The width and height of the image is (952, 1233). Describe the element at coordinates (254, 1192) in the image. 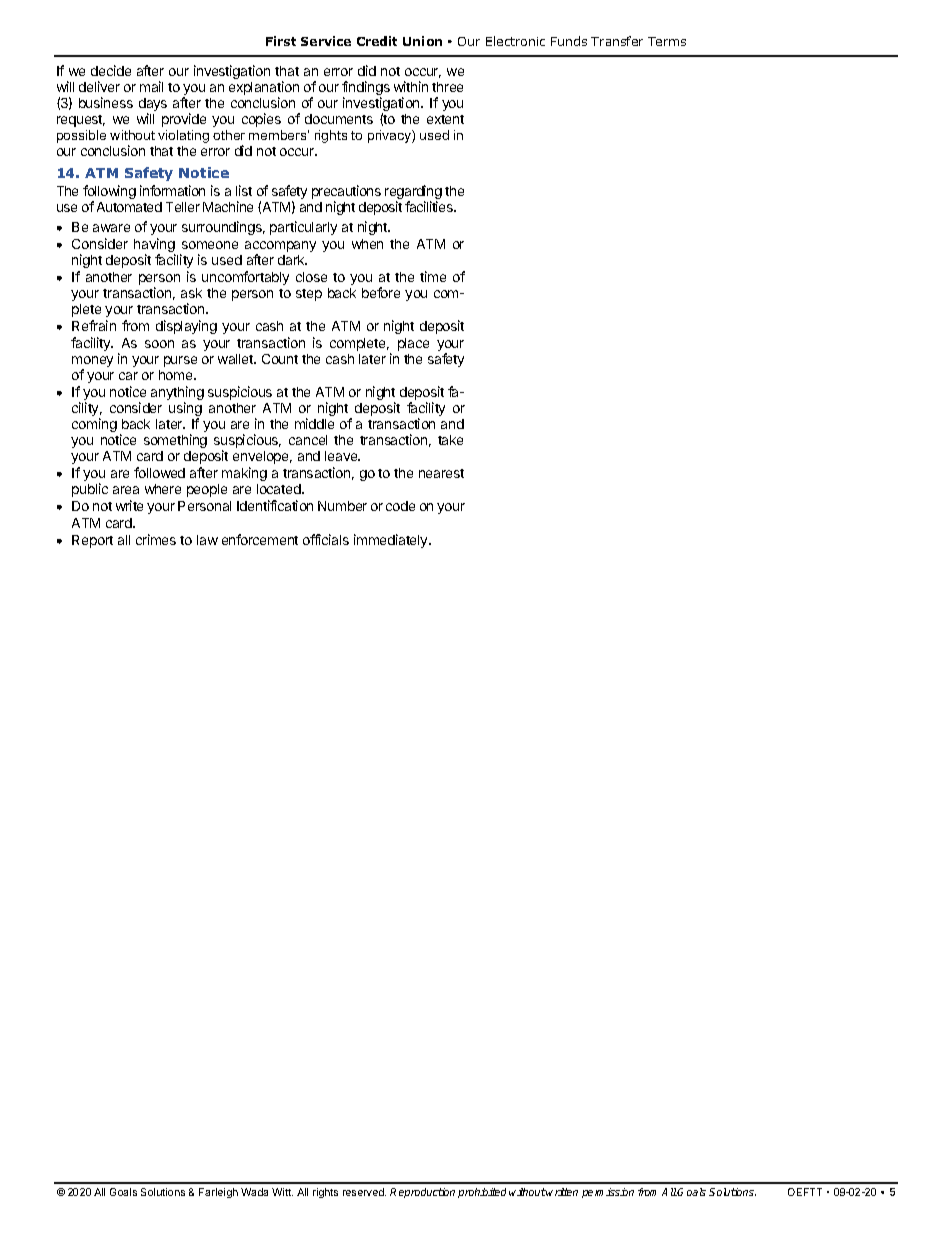

I see `Wada` at that location.
